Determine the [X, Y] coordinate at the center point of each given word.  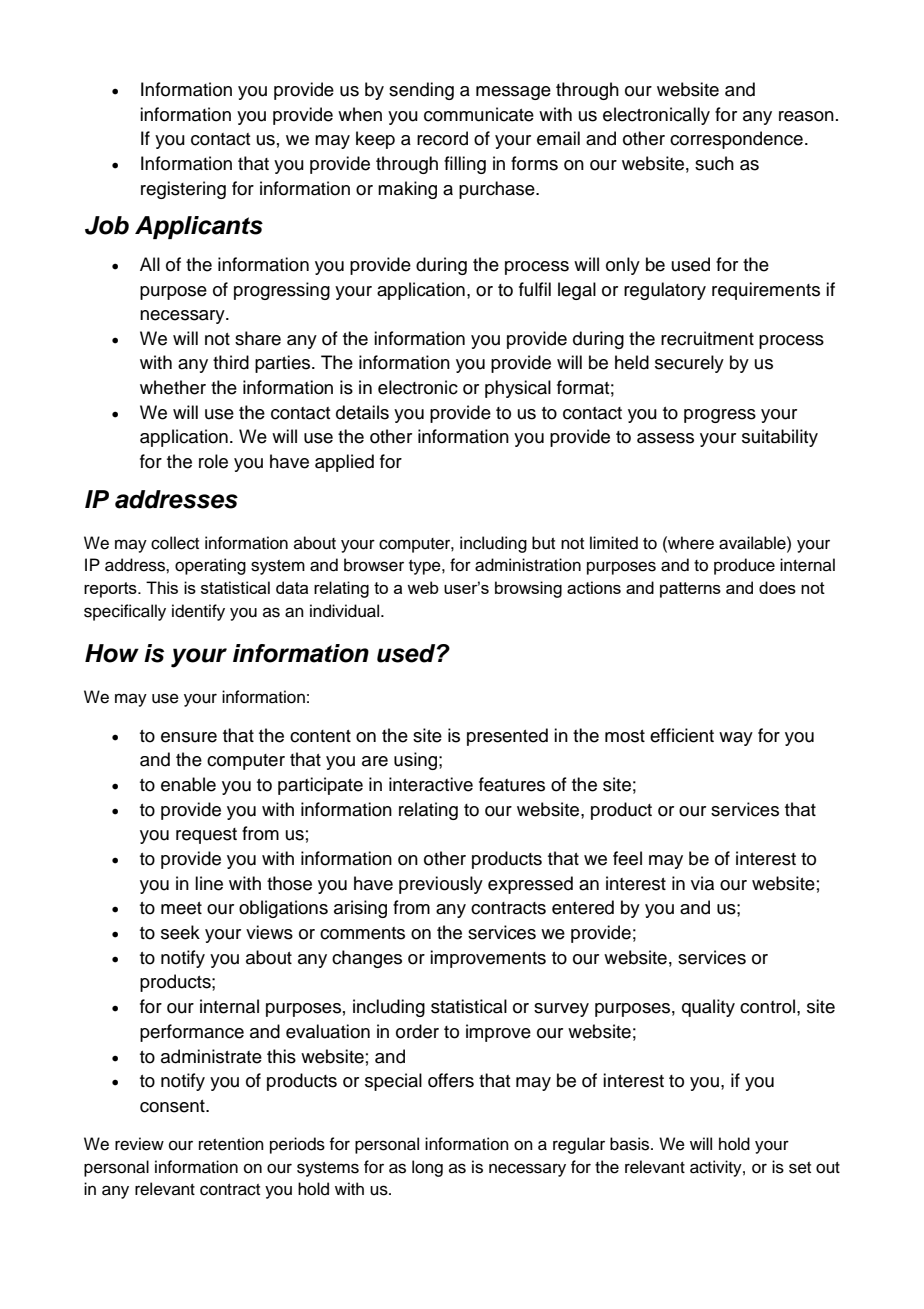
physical [518, 389]
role [213, 461]
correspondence [736, 140]
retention [231, 1144]
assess [665, 438]
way [736, 739]
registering [183, 190]
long [427, 1168]
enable [188, 784]
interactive [431, 784]
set [800, 1168]
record [442, 138]
